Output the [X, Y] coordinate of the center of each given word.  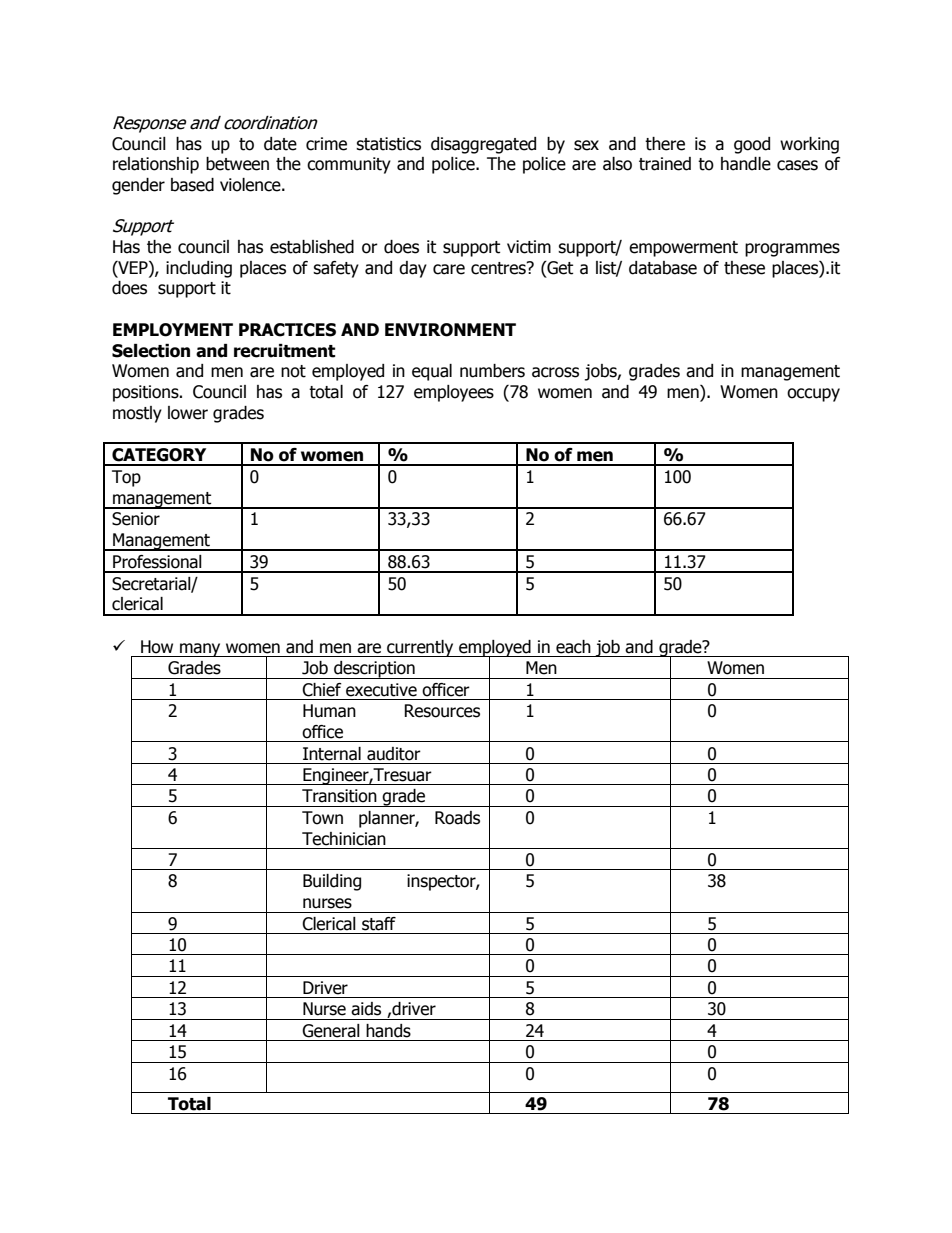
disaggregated [483, 145]
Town [322, 818]
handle [746, 164]
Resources [442, 711]
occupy [813, 395]
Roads [457, 818]
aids [366, 1009]
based [192, 185]
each [573, 647]
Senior [136, 519]
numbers [492, 371]
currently [420, 648]
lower [188, 413]
